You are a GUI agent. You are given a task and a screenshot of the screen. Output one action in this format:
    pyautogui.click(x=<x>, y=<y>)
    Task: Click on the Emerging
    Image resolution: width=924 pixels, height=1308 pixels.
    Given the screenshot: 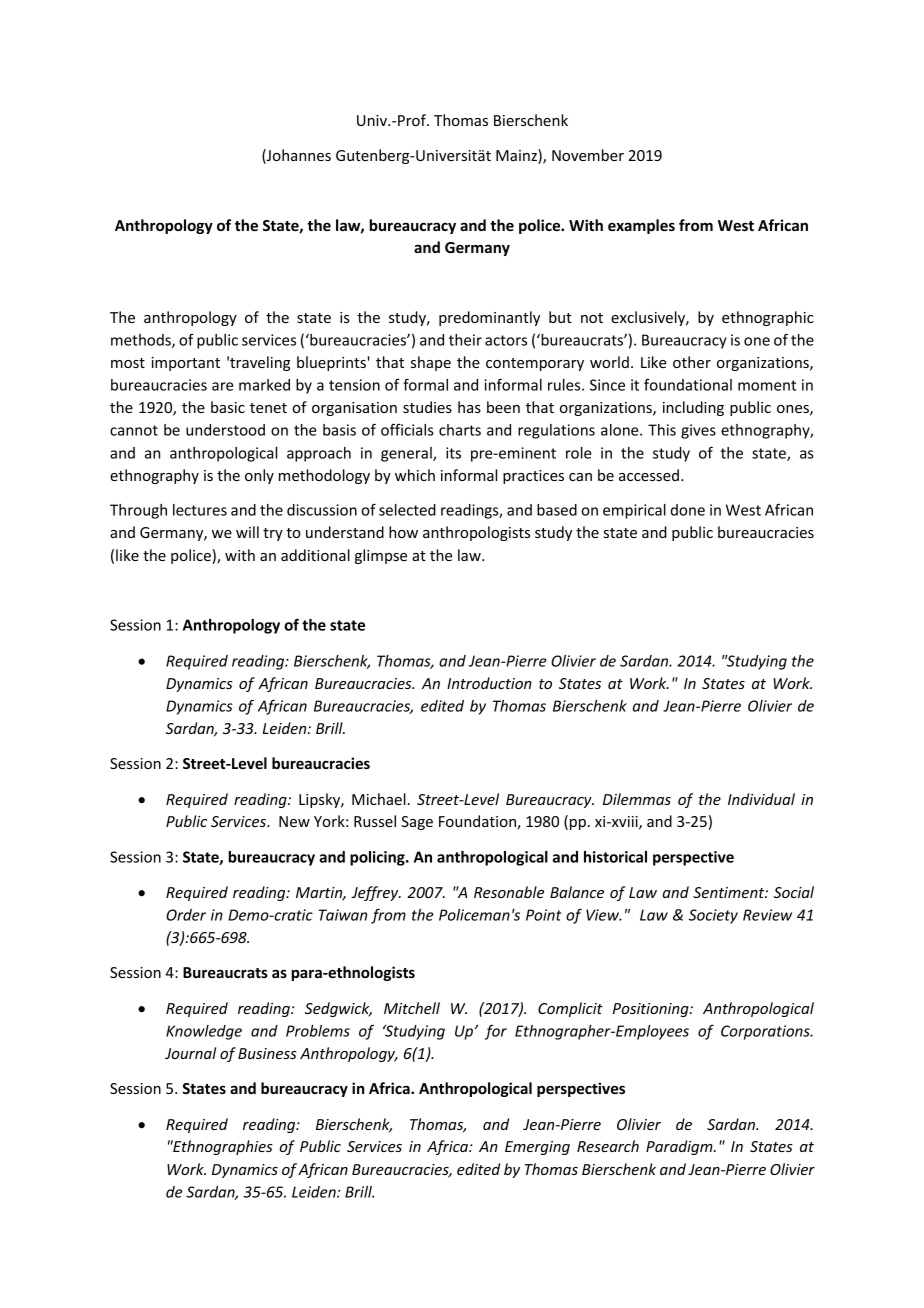 What is the action you would take?
    pyautogui.click(x=537, y=1148)
